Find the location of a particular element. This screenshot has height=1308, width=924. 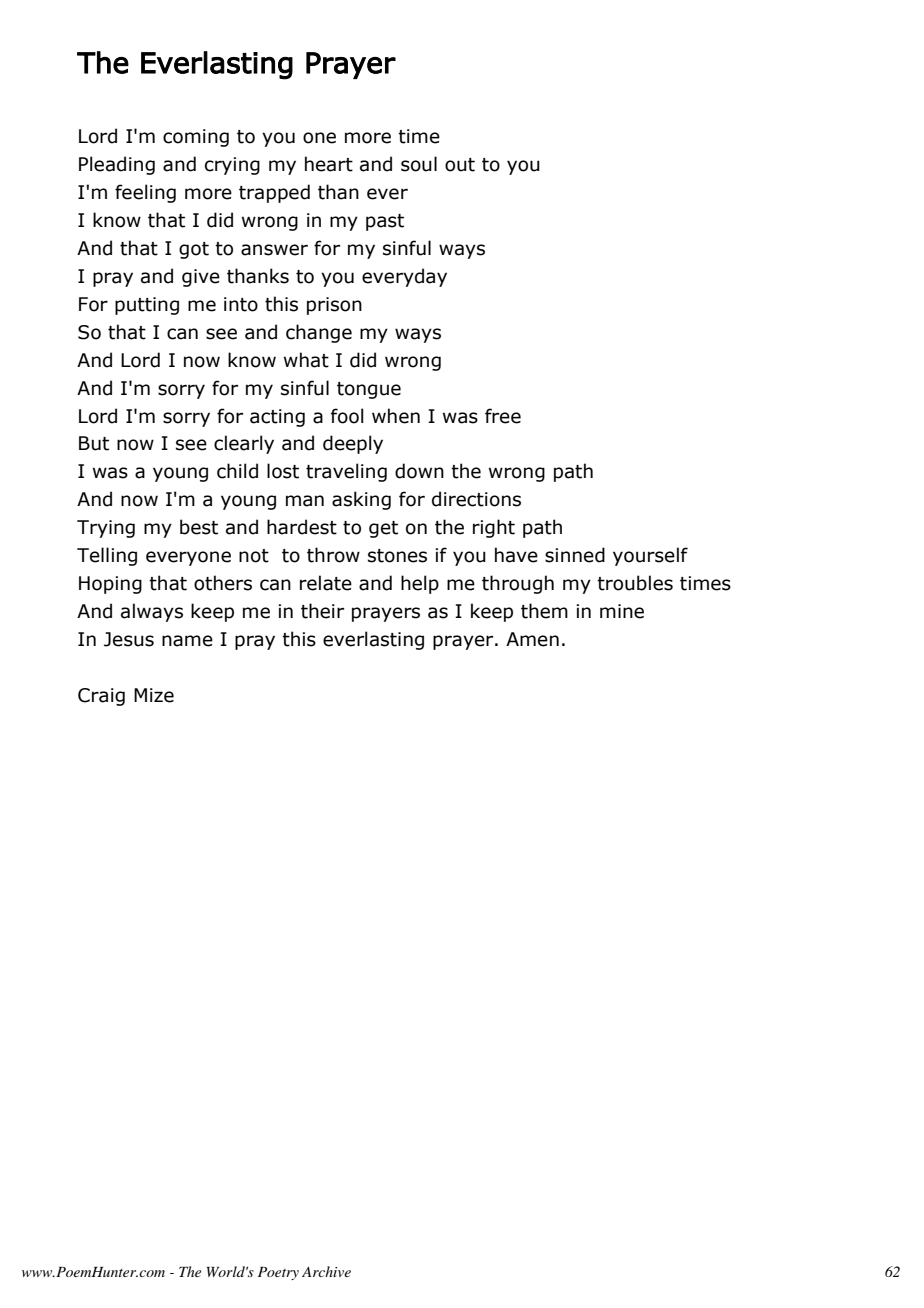

feeling is located at coordinates (145, 193).
